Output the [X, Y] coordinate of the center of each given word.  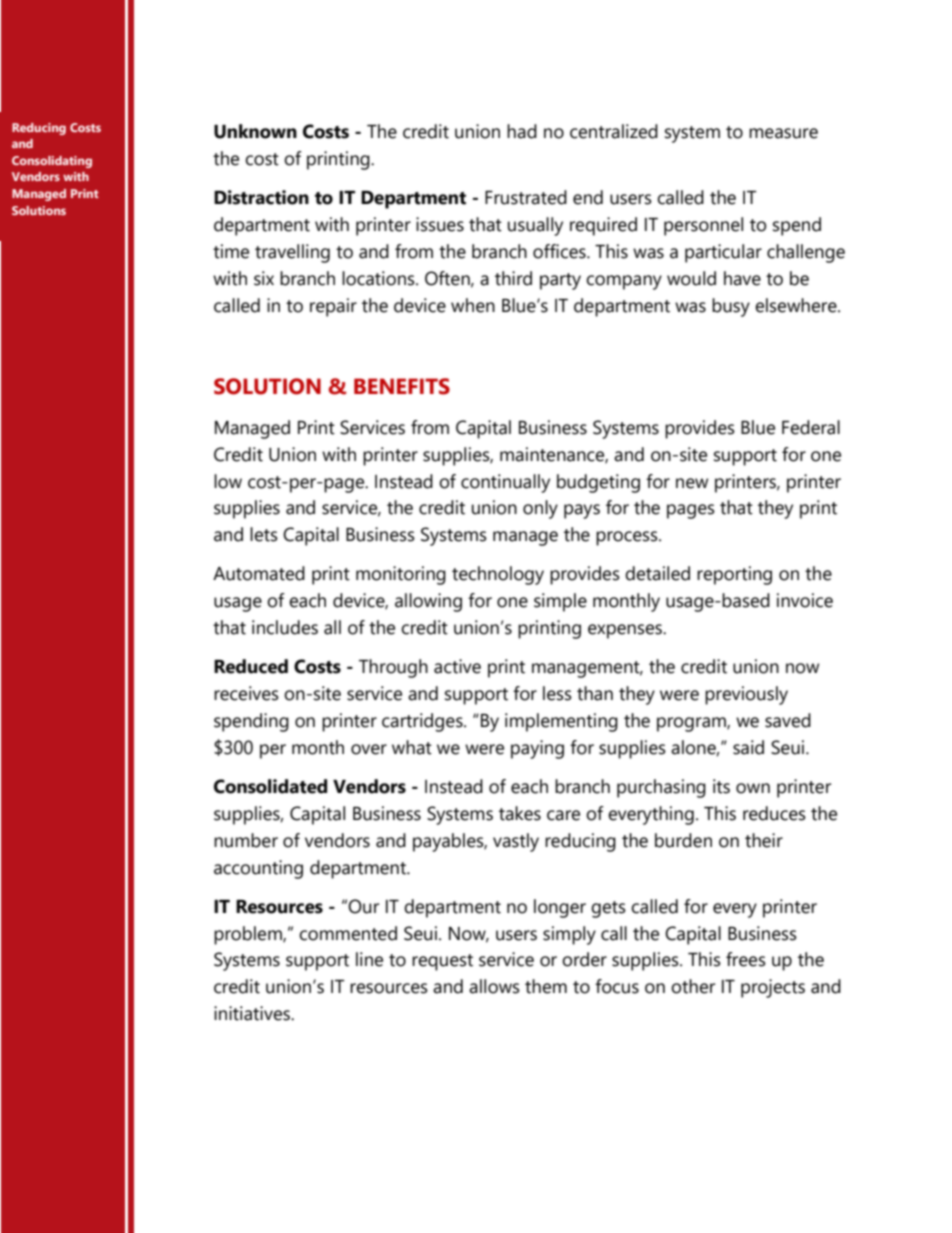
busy [731, 307]
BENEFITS [402, 386]
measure [783, 133]
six [264, 278]
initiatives [253, 1013]
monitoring [401, 575]
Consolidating [52, 162]
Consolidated [270, 786]
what [412, 747]
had [522, 131]
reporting [734, 575]
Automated [259, 573]
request [442, 962]
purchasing [661, 788]
